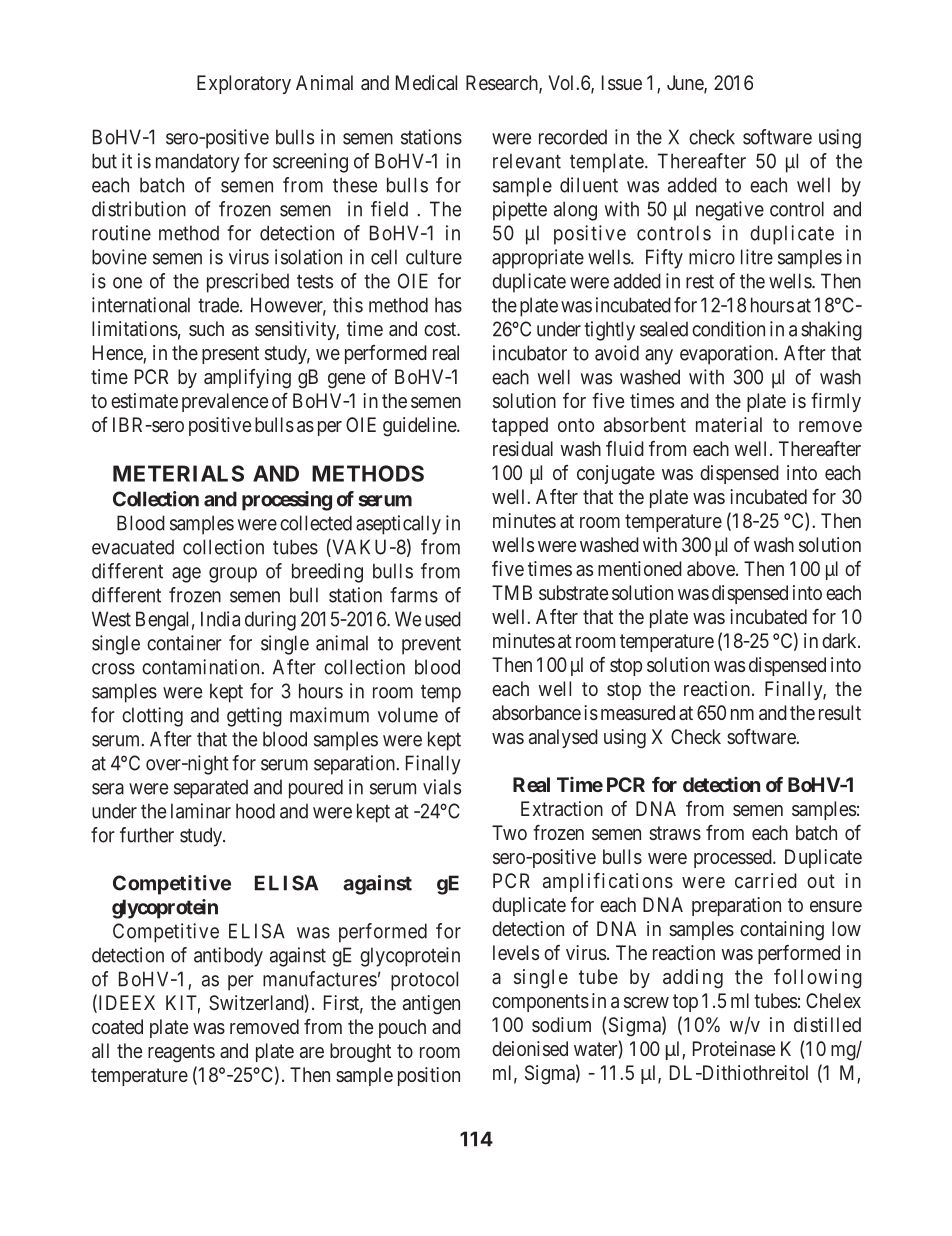  Describe the element at coordinates (244, 84) in the image. I see `Exploratory` at that location.
